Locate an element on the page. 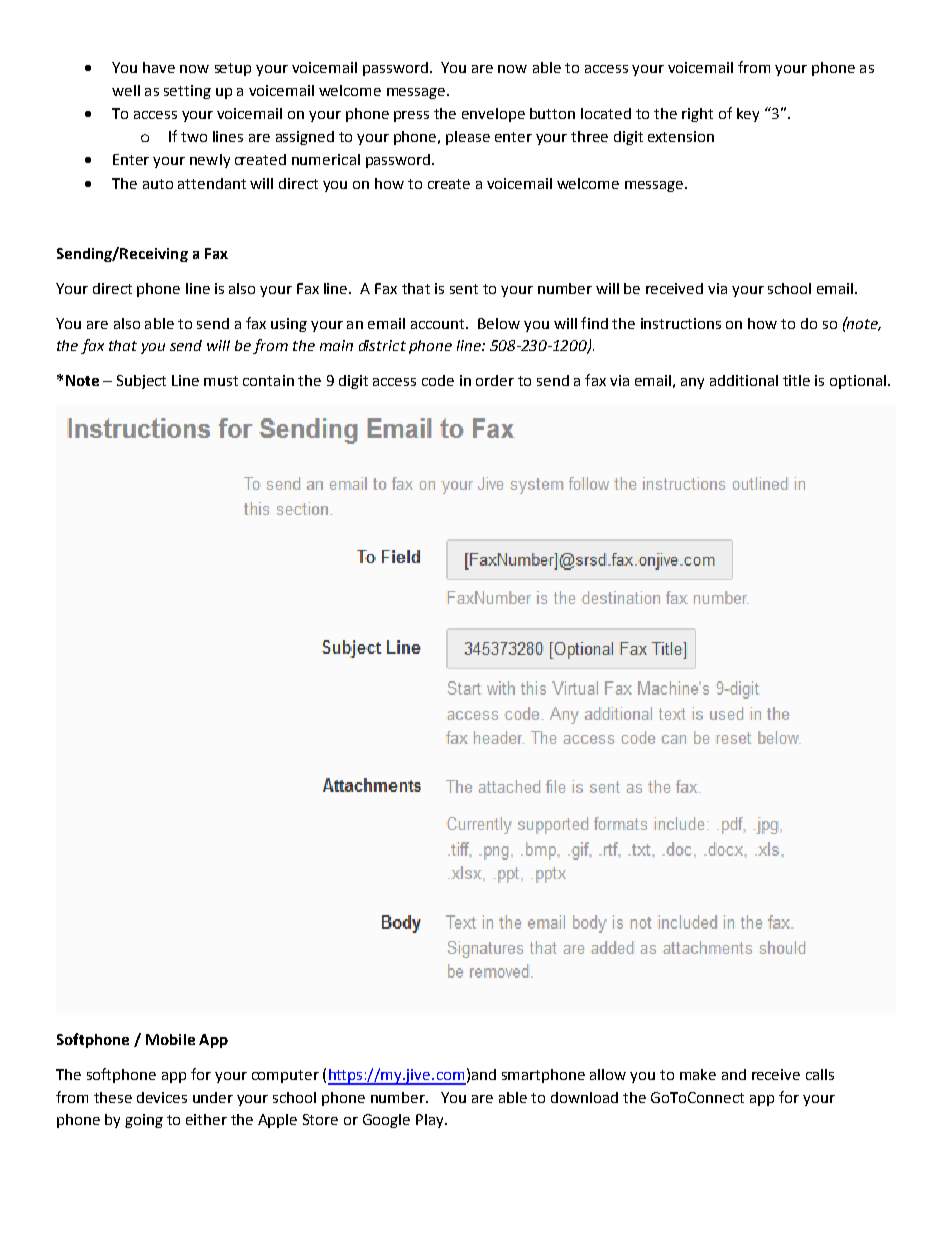  under is located at coordinates (213, 1097).
